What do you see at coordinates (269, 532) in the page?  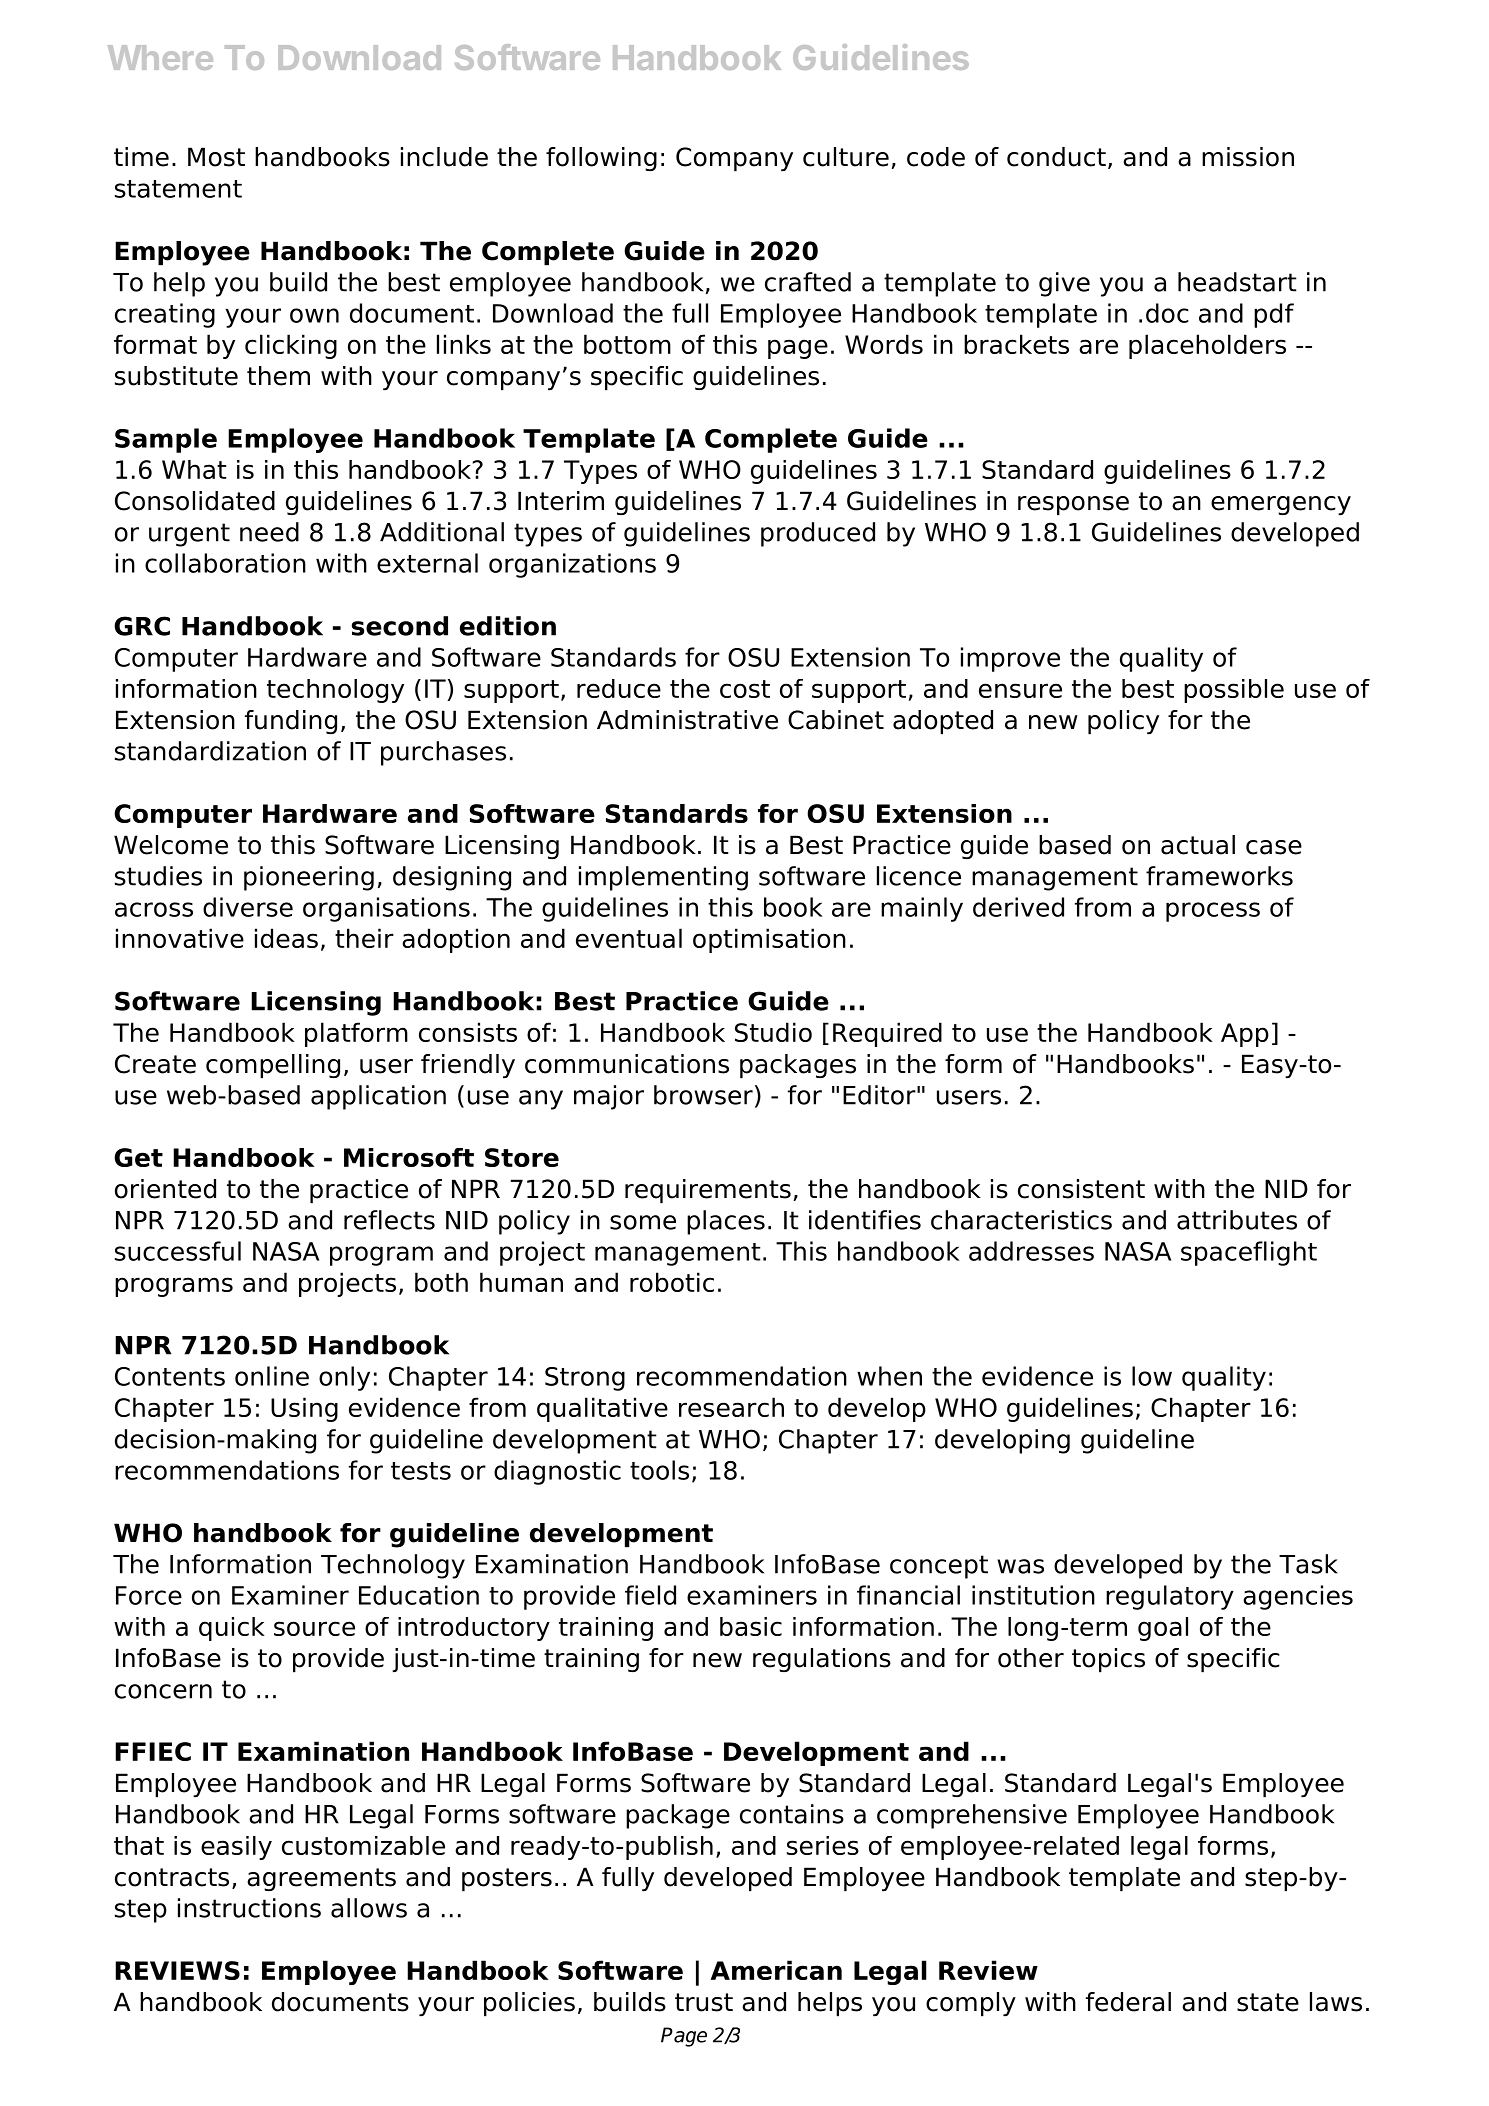 I see `need` at bounding box center [269, 532].
